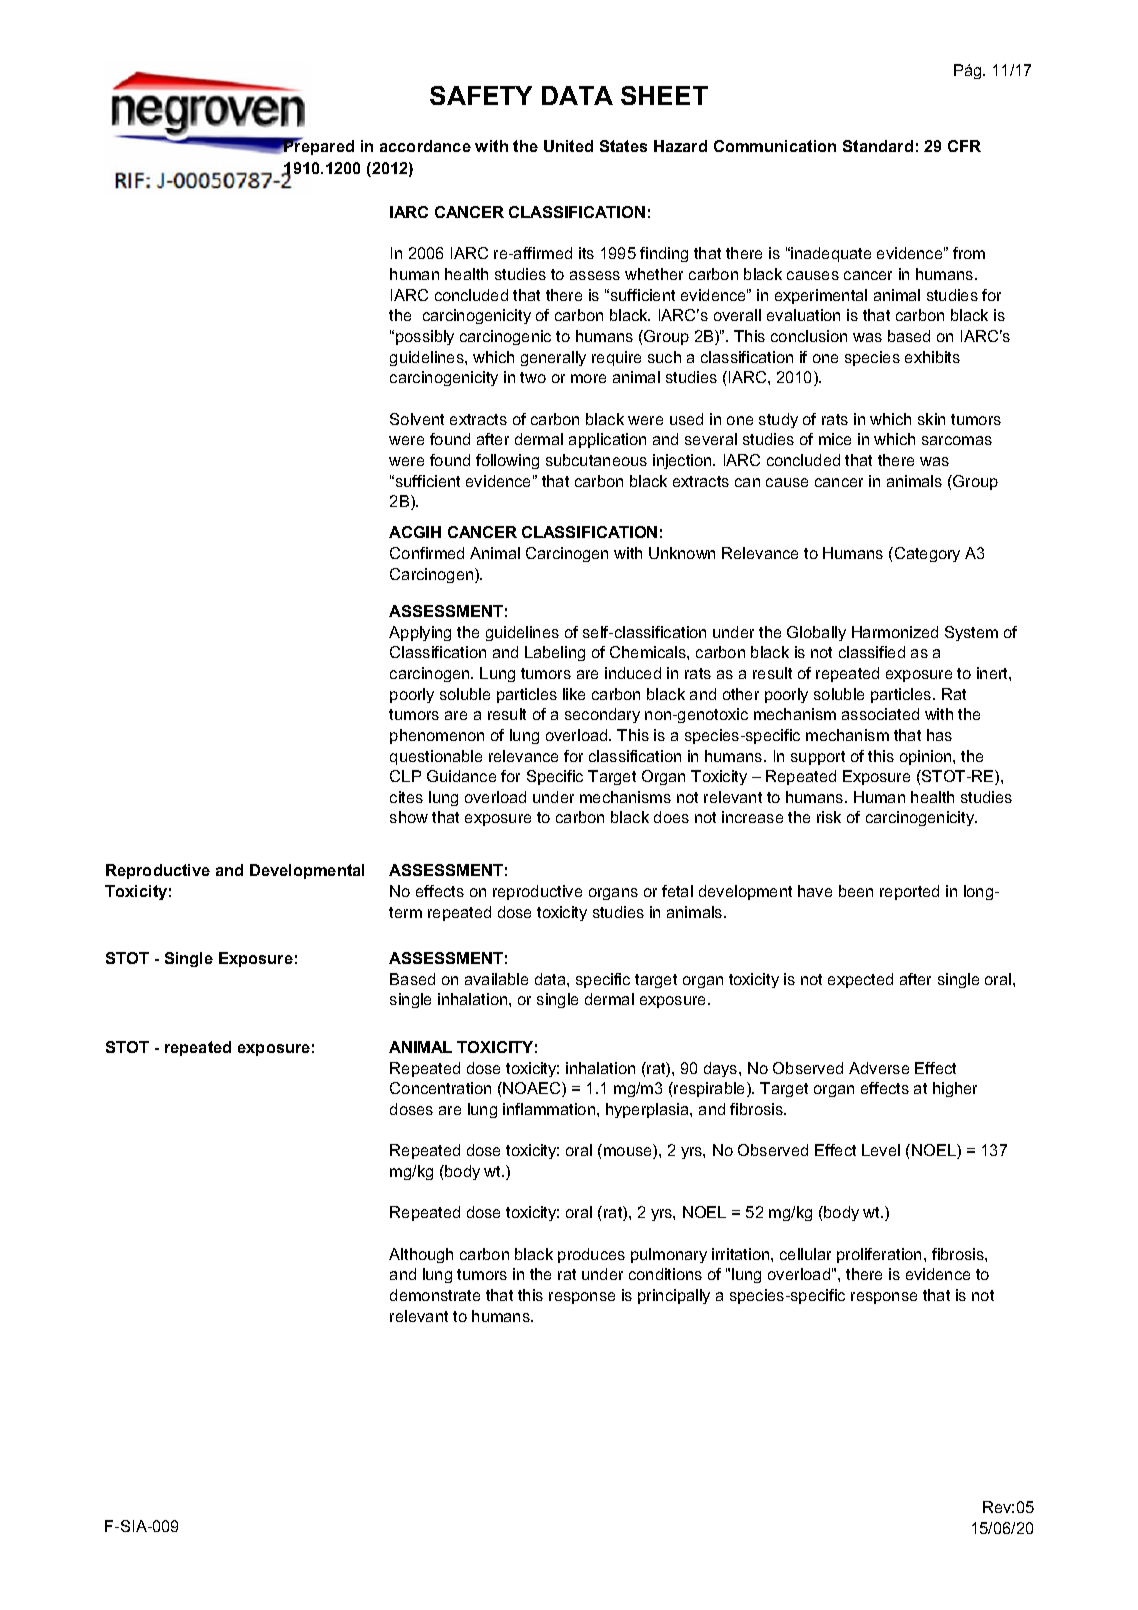  What do you see at coordinates (425, 337) in the image?
I see `possibly` at bounding box center [425, 337].
